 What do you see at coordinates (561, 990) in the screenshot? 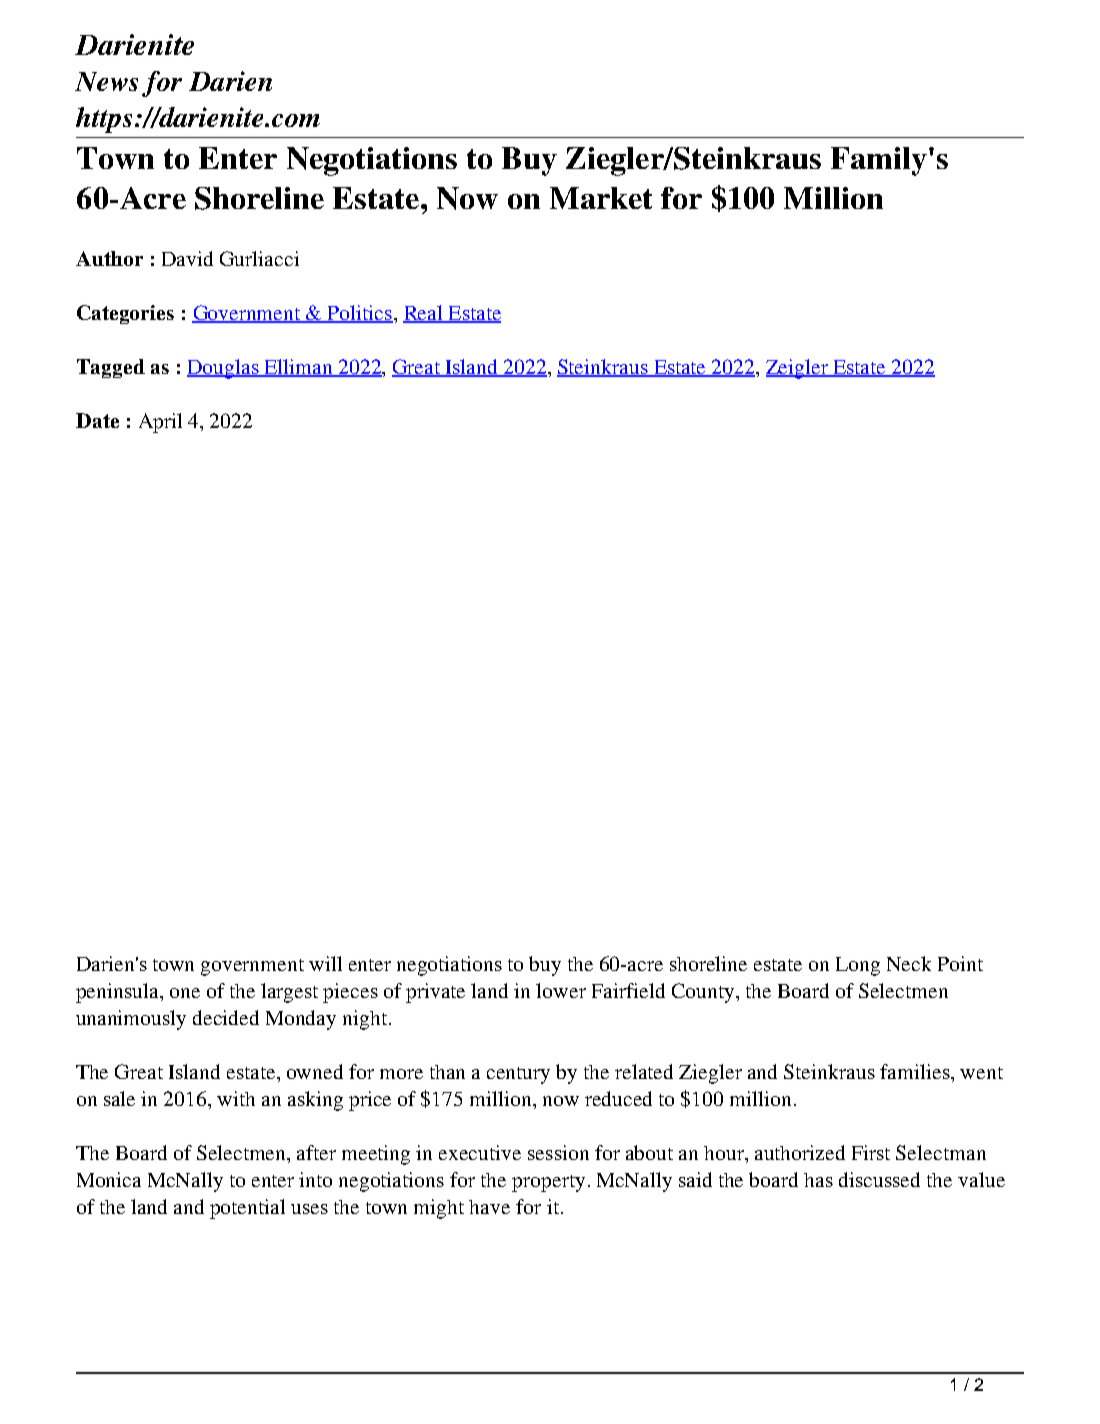
I see `lower` at bounding box center [561, 990].
